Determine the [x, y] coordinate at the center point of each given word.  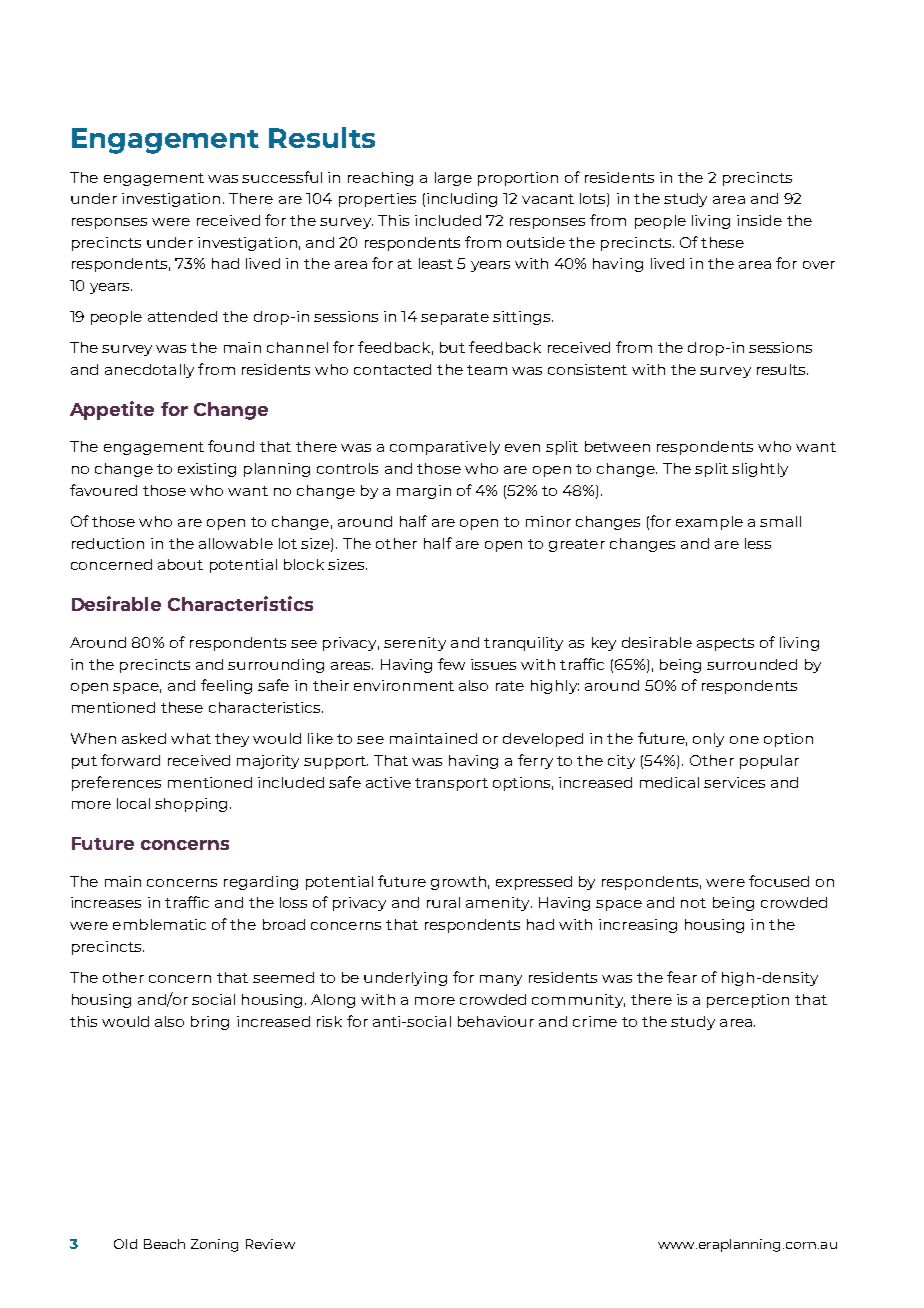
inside [759, 220]
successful [282, 177]
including [462, 200]
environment [404, 685]
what [191, 738]
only [708, 740]
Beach [164, 1244]
